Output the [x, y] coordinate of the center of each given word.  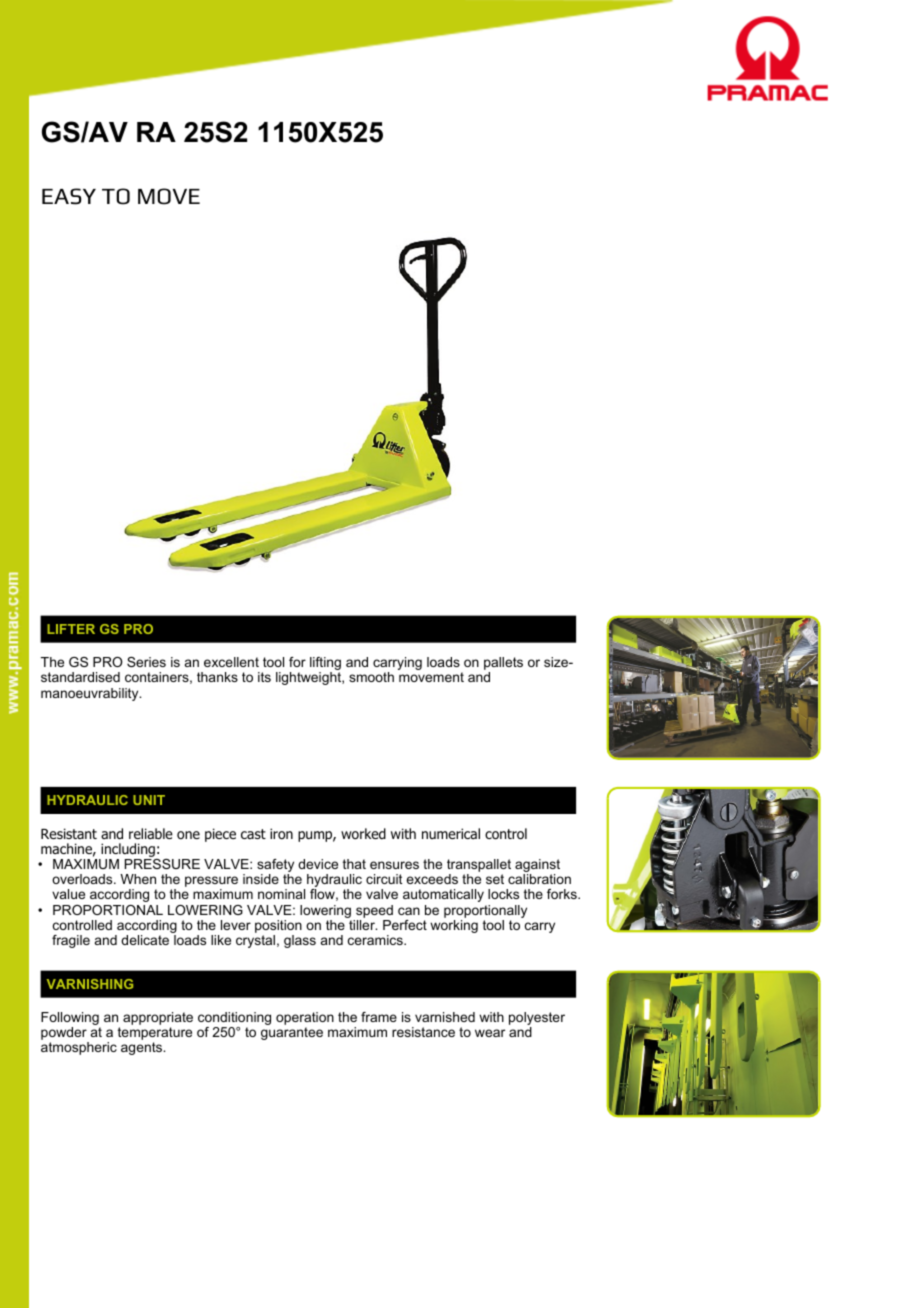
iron [281, 833]
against [537, 865]
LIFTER [71, 629]
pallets [503, 663]
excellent [231, 662]
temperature [155, 1035]
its [264, 677]
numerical [451, 833]
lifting [325, 665]
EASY [69, 196]
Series [146, 662]
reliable [151, 833]
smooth [371, 677]
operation [305, 1018]
